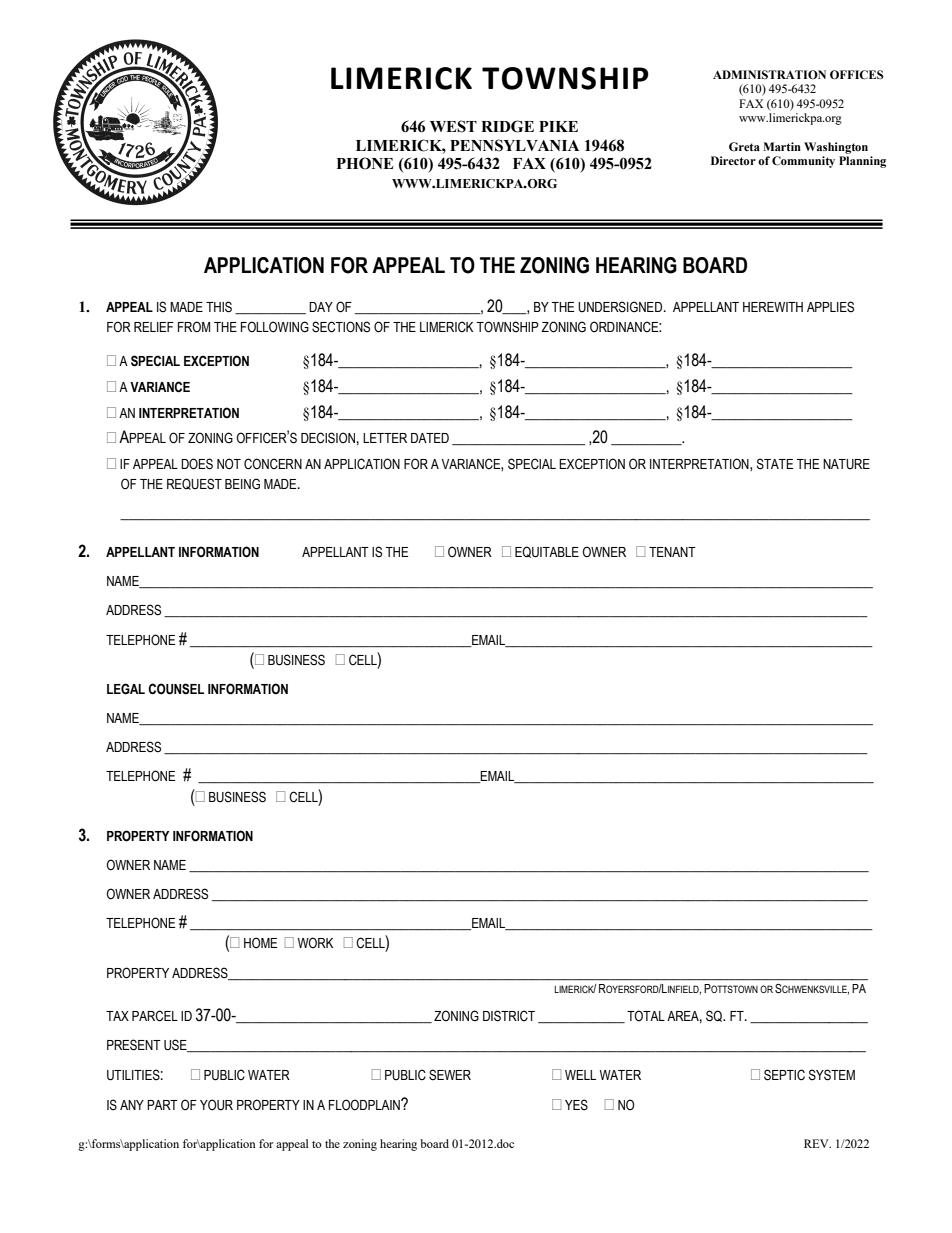  Describe the element at coordinates (453, 126) in the screenshot. I see `WEST` at that location.
